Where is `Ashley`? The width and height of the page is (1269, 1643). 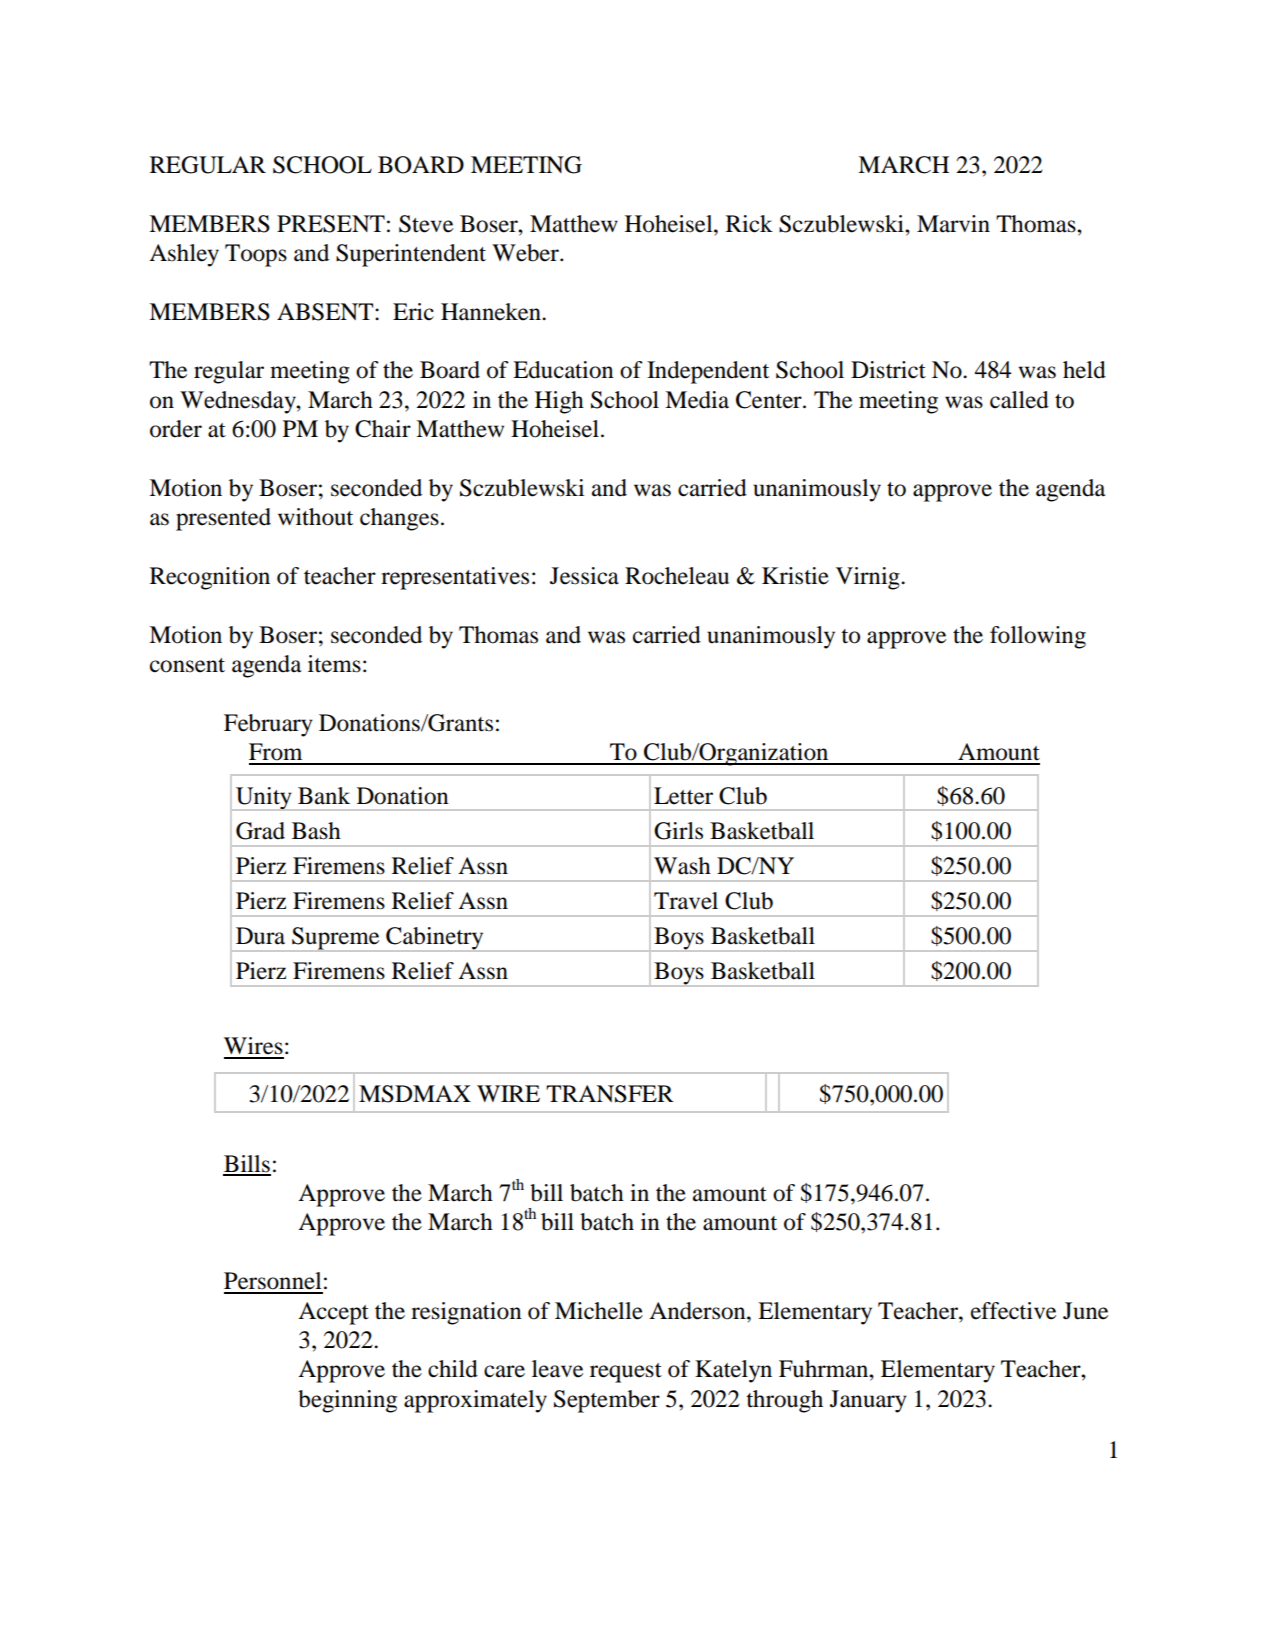 Ashley is located at coordinates (184, 255).
